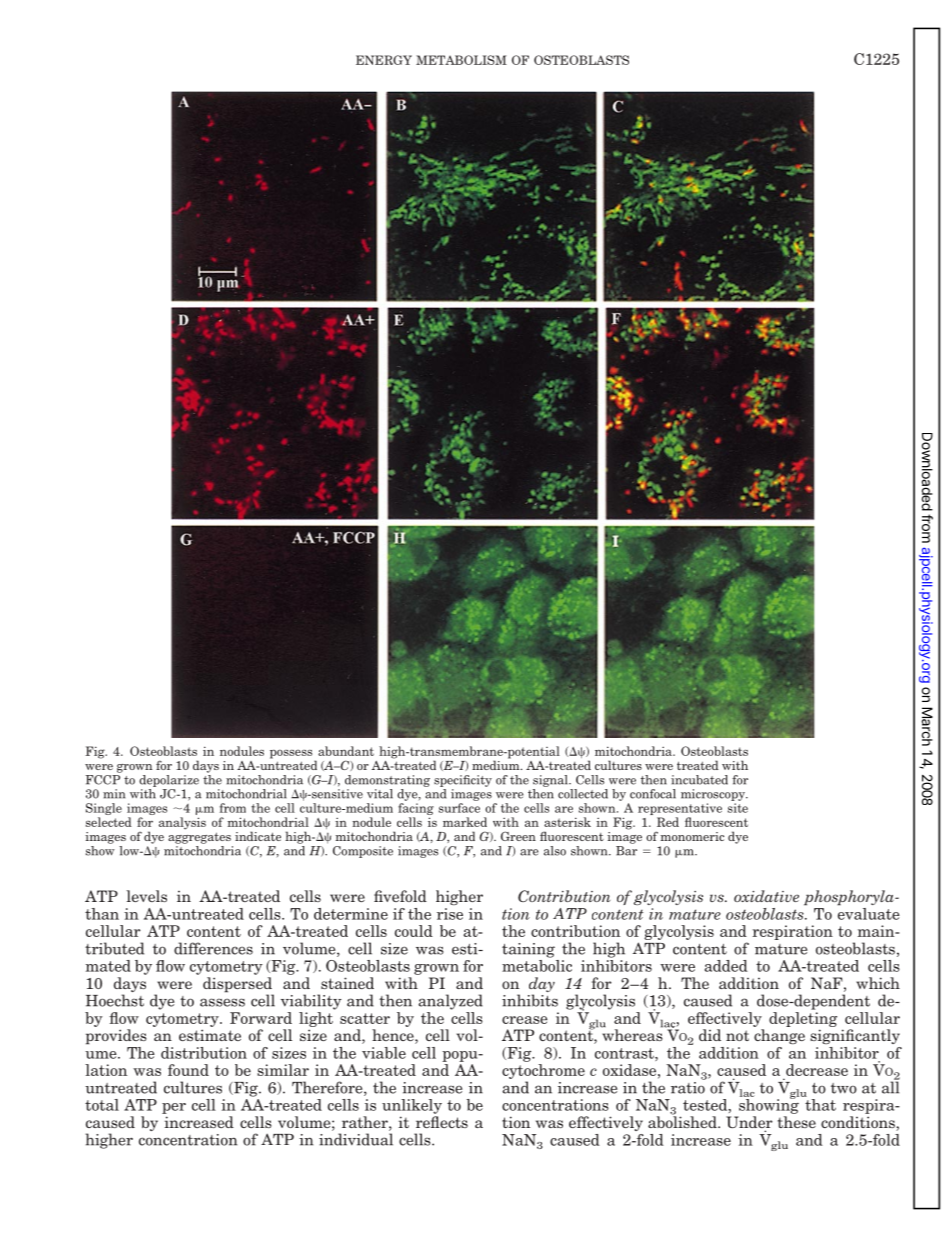  I want to click on incubated, so click(699, 780).
